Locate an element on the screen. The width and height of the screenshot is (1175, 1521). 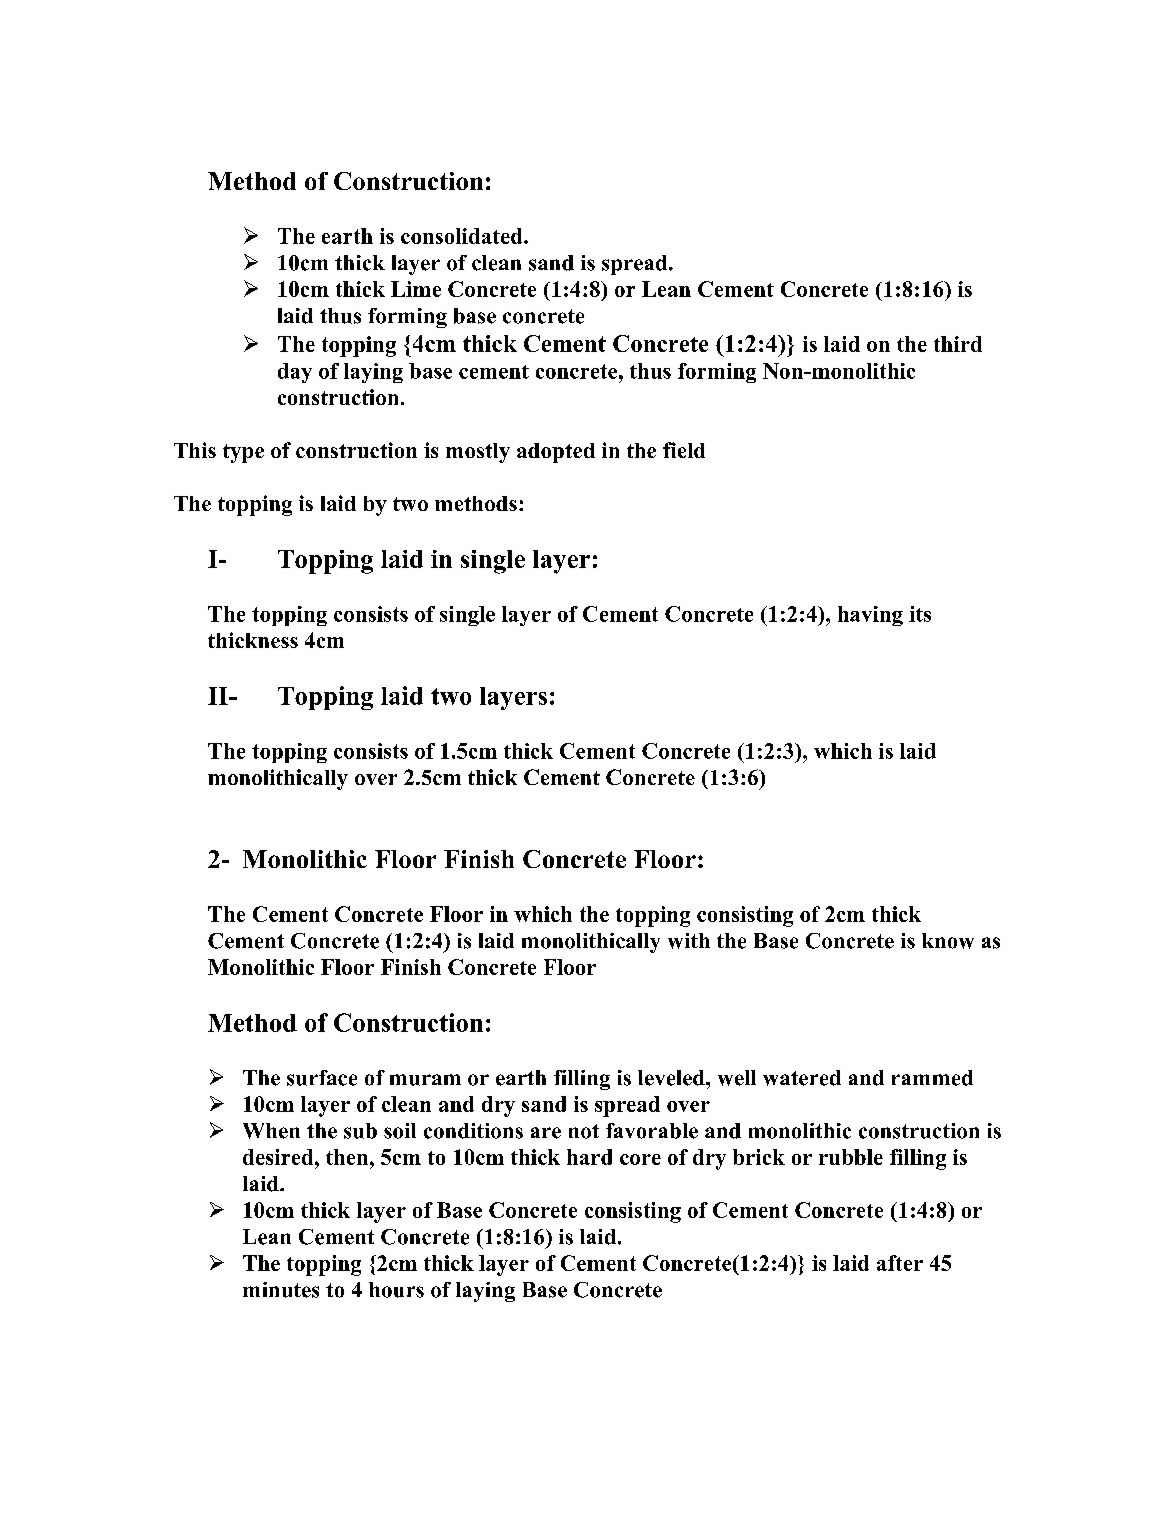
minutes is located at coordinates (281, 1290).
